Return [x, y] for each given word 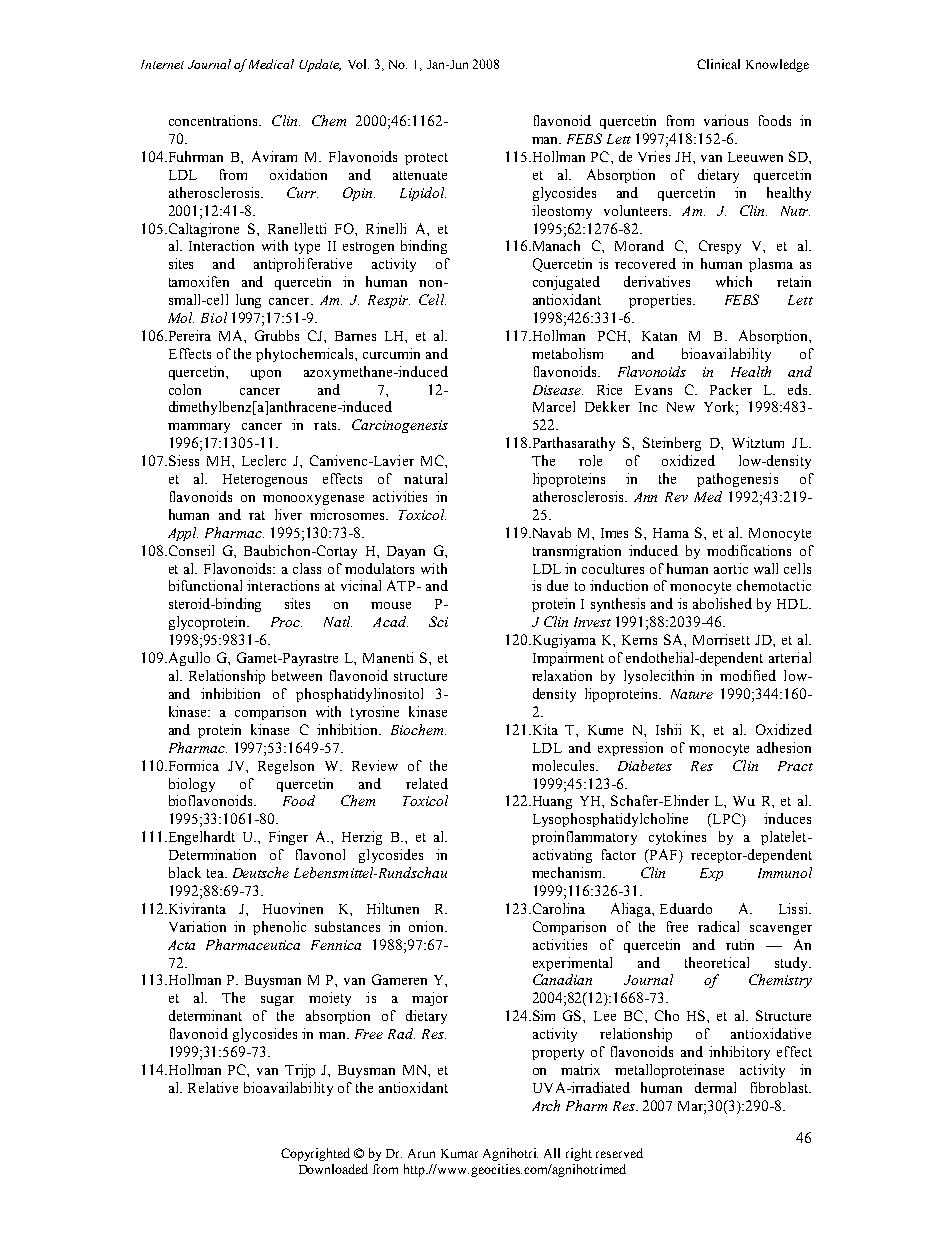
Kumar [459, 1153]
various [726, 120]
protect [426, 159]
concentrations [215, 120]
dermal [715, 1087]
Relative [213, 1087]
